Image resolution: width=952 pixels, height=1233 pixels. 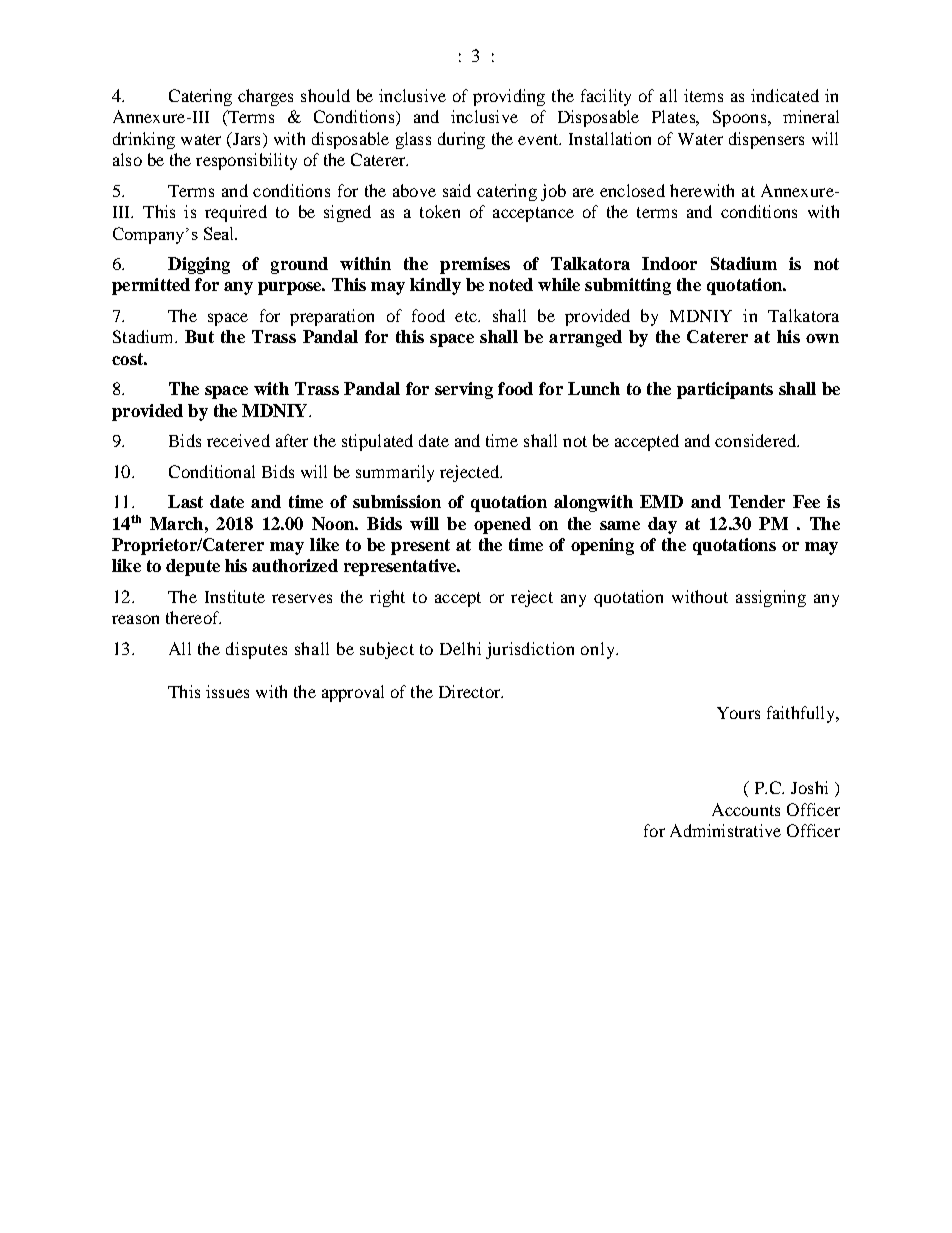 What do you see at coordinates (757, 440) in the page?
I see `considered` at bounding box center [757, 440].
